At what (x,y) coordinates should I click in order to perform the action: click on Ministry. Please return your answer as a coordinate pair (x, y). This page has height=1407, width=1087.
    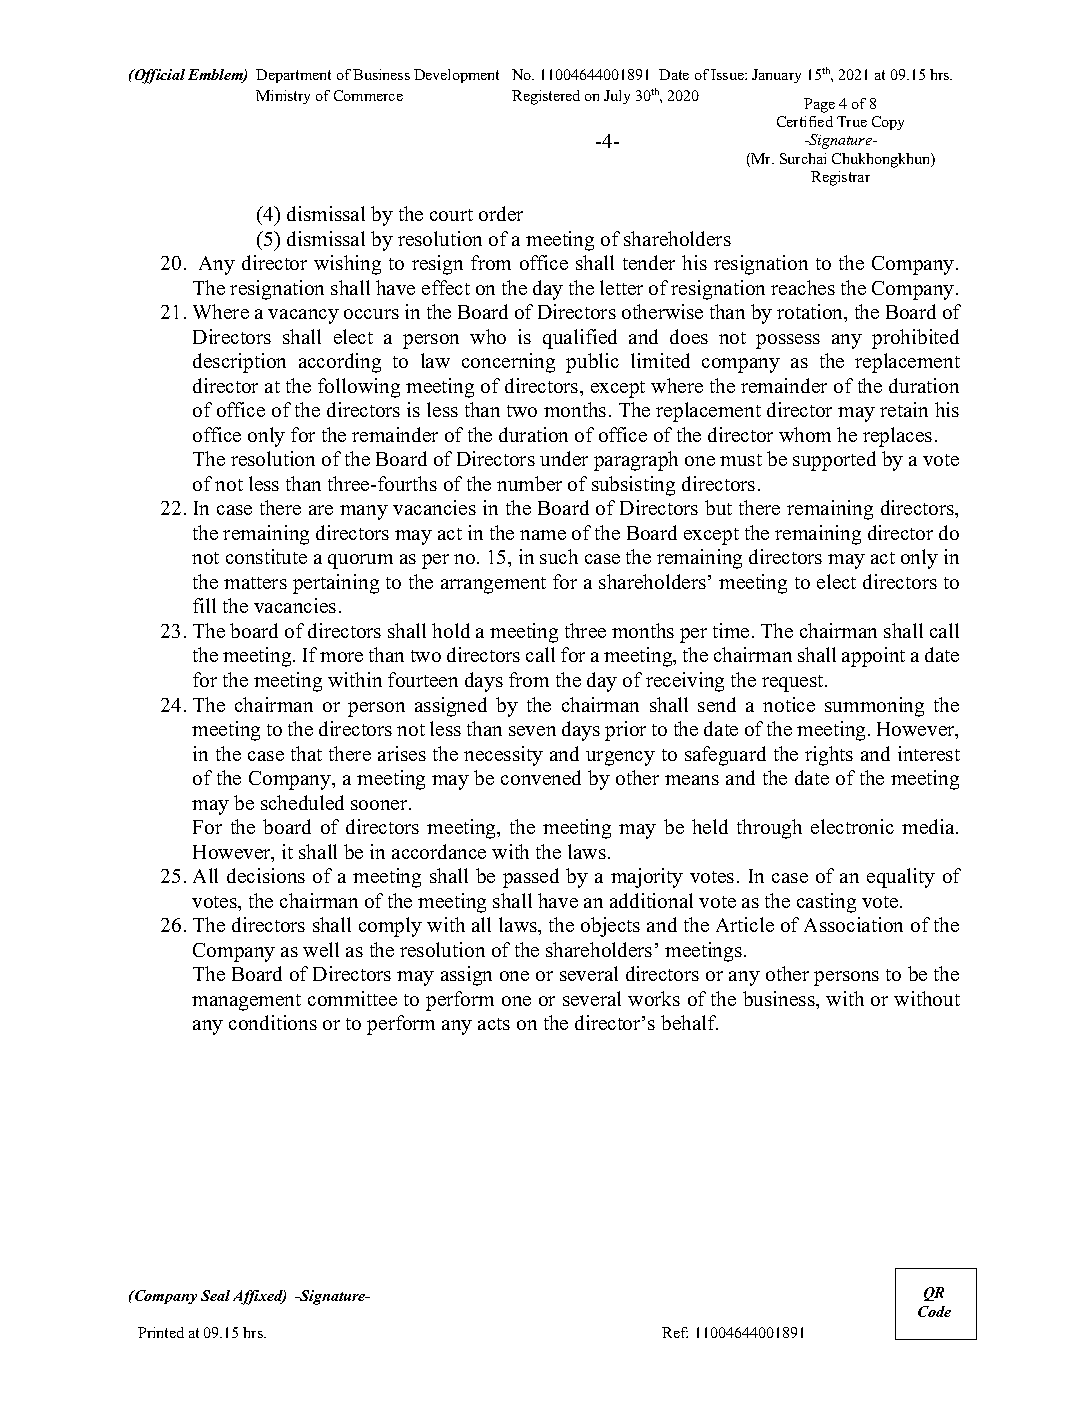
    Looking at the image, I should click on (283, 97).
